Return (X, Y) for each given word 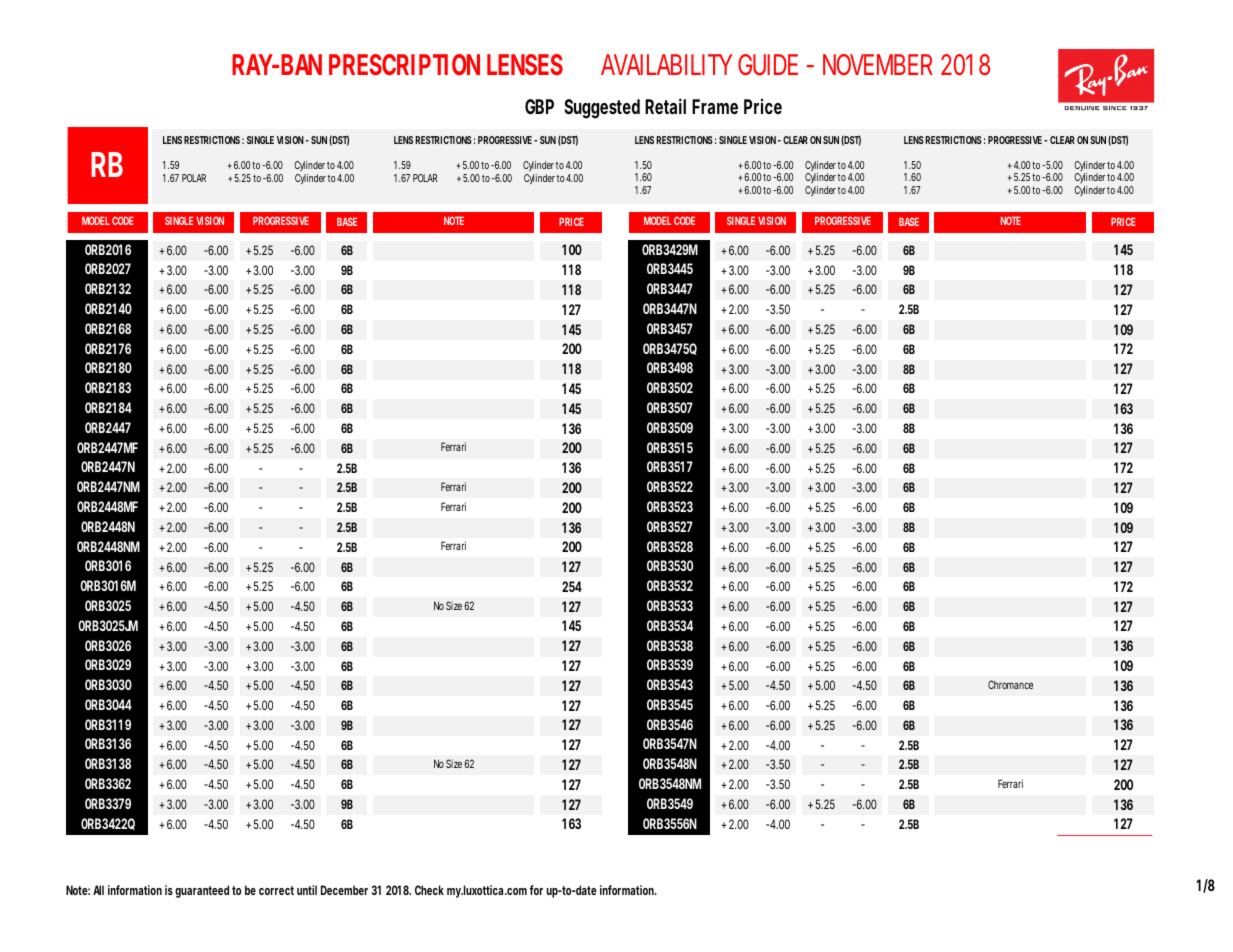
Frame (715, 106)
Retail (665, 106)
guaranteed (202, 891)
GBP (539, 106)
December (344, 890)
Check (429, 890)
